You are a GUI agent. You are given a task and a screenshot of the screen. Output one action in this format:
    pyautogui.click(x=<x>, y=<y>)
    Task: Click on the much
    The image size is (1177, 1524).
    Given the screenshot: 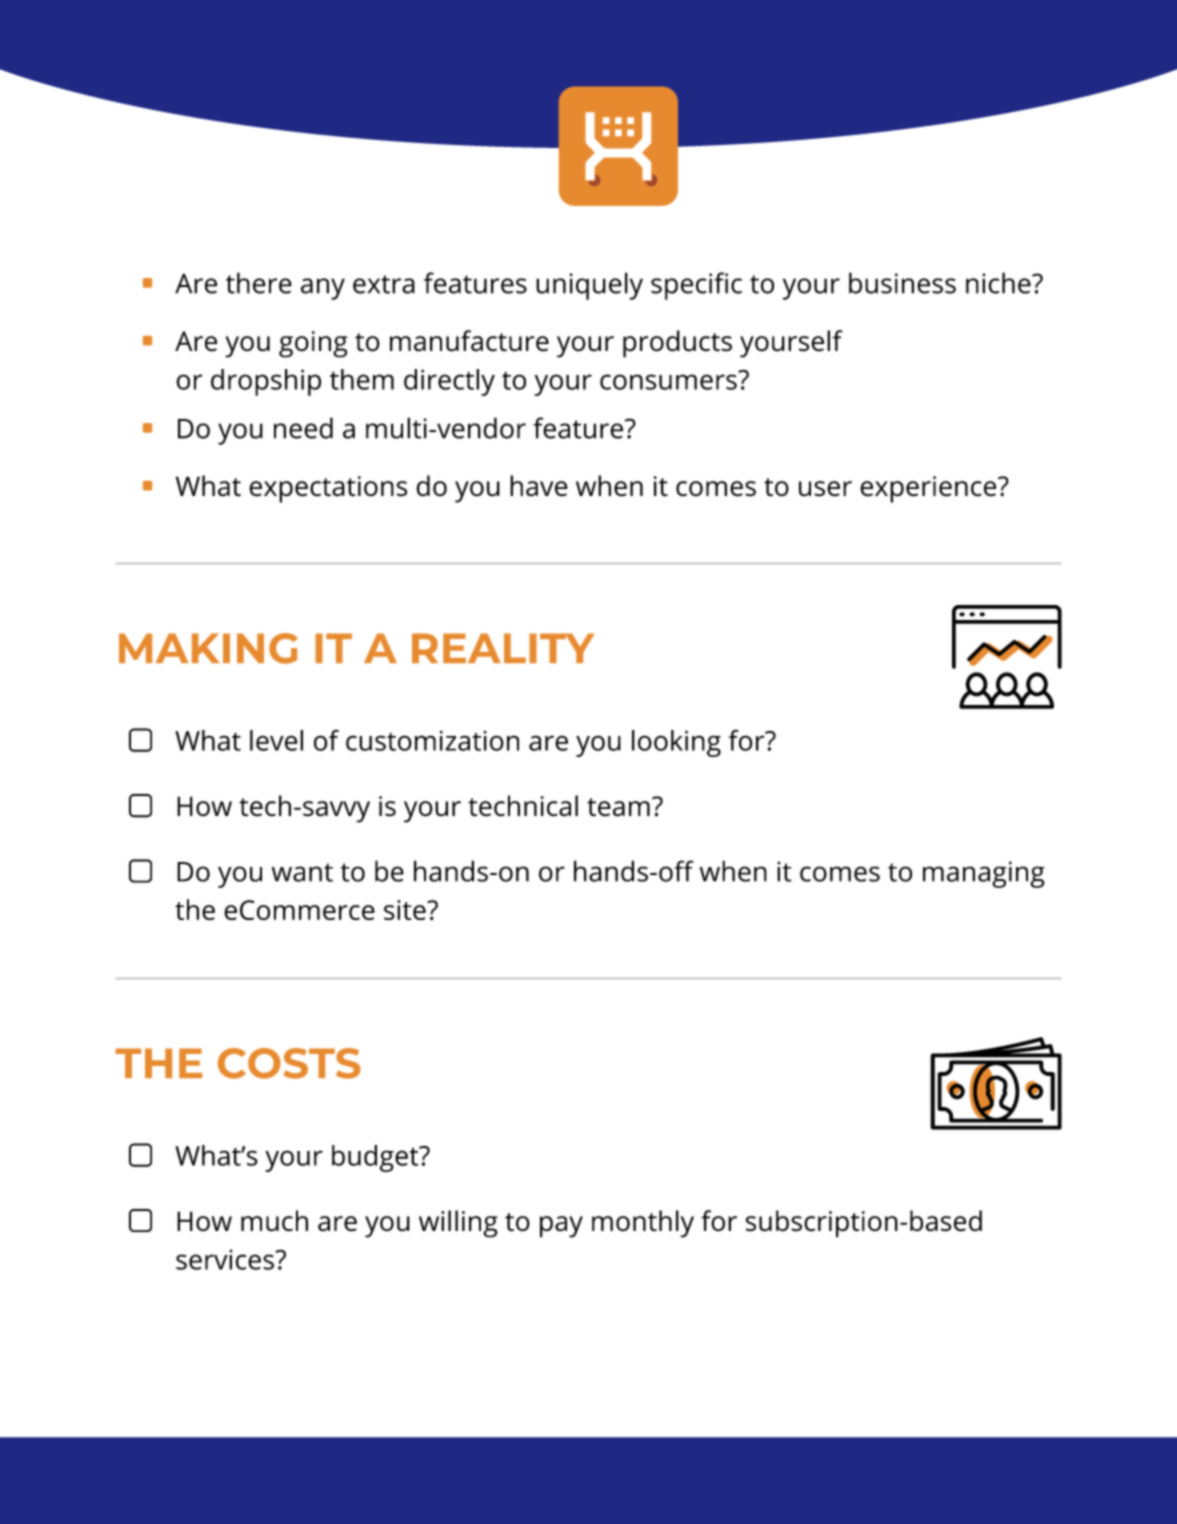 What is the action you would take?
    pyautogui.click(x=274, y=1221)
